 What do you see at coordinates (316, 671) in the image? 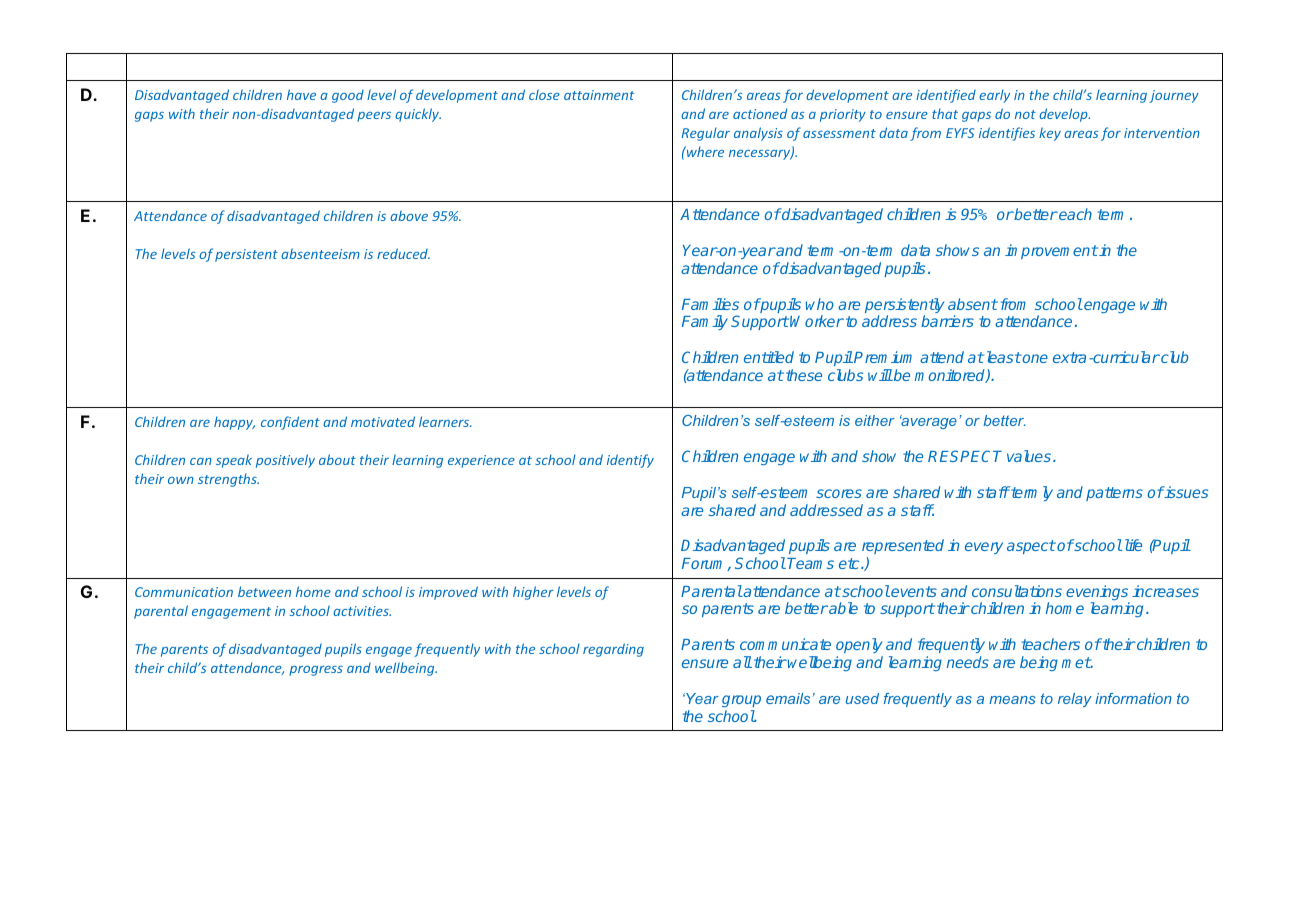
I see `progress` at bounding box center [316, 671].
